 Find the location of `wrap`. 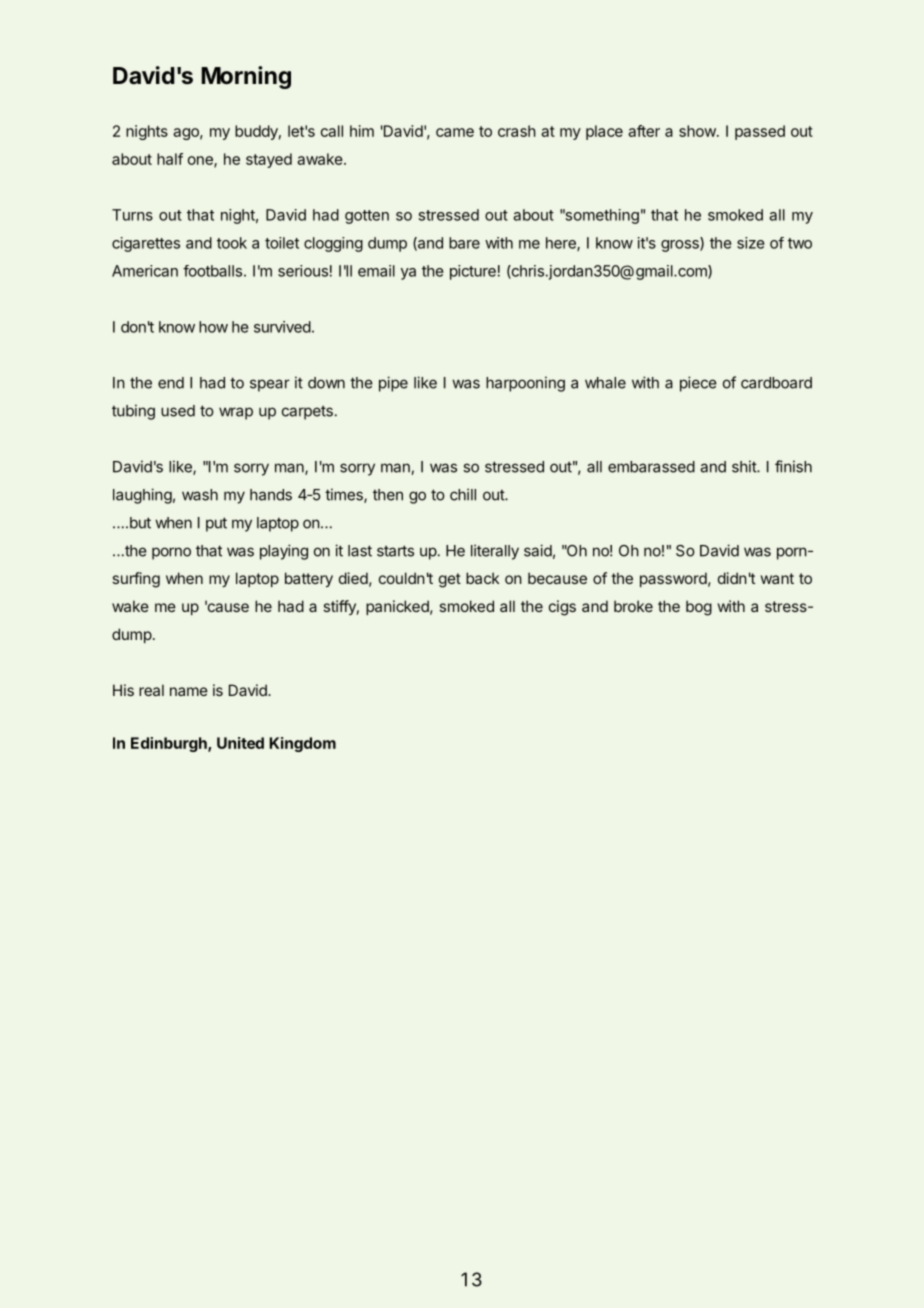

wrap is located at coordinates (236, 413).
